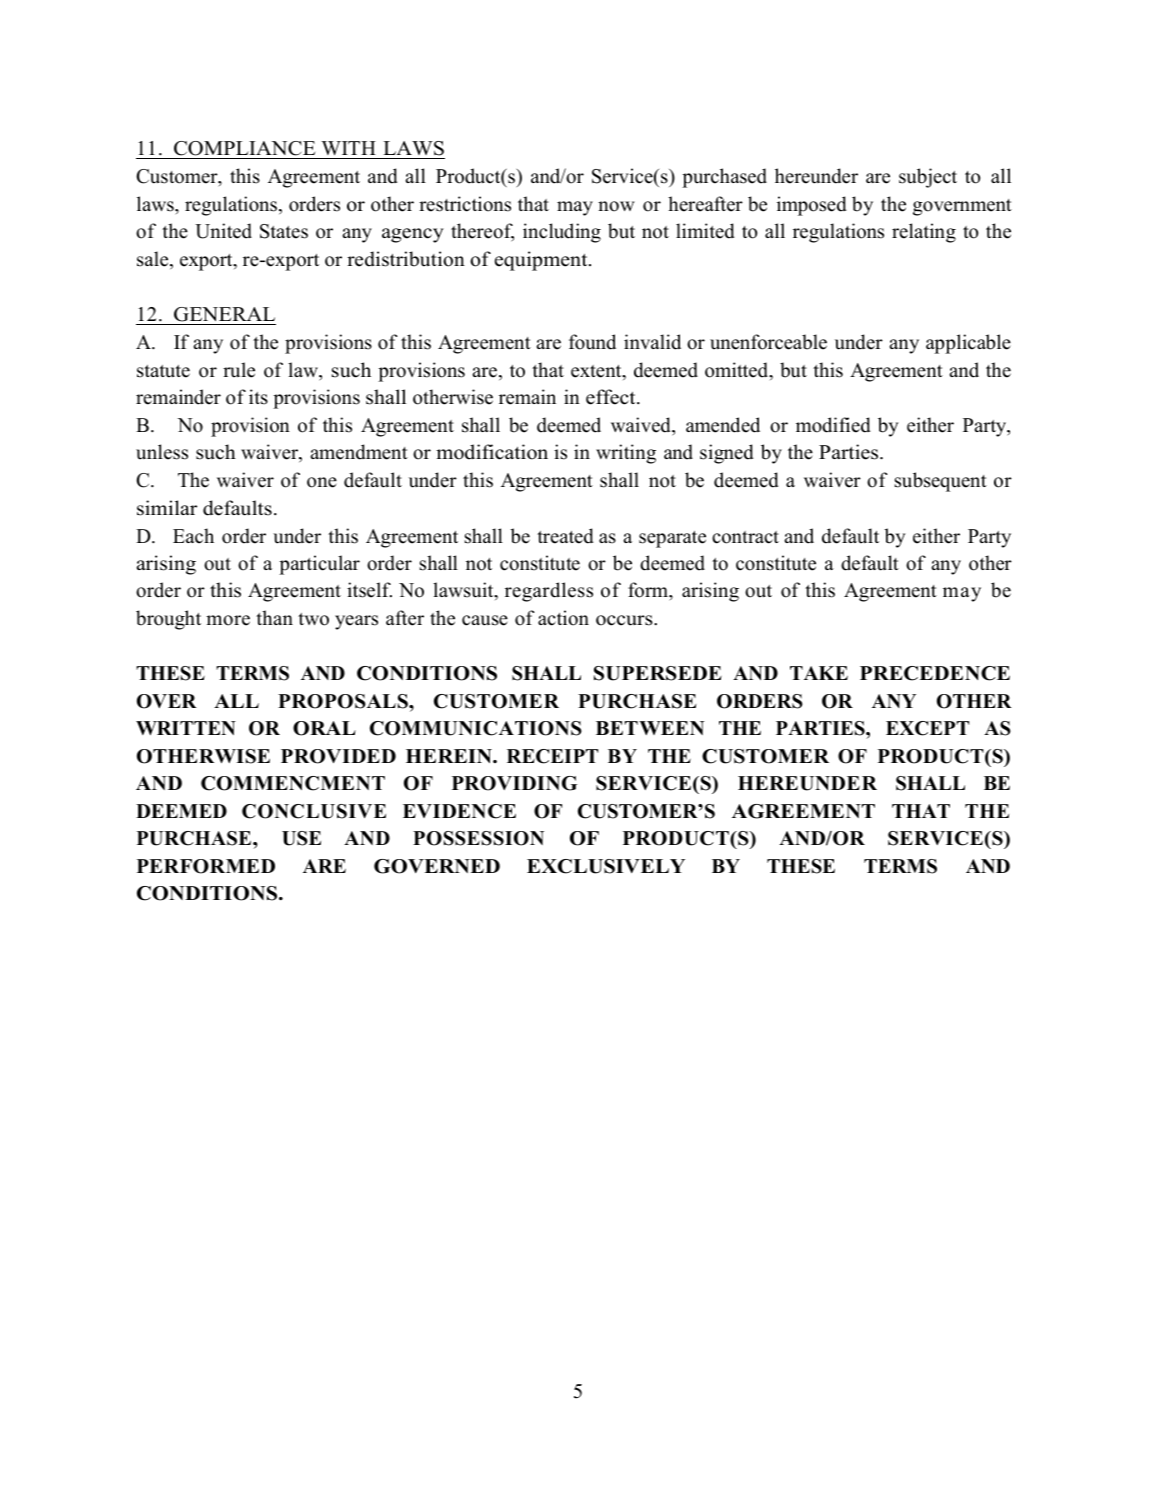 Image resolution: width=1156 pixels, height=1496 pixels. I want to click on treated, so click(565, 536).
